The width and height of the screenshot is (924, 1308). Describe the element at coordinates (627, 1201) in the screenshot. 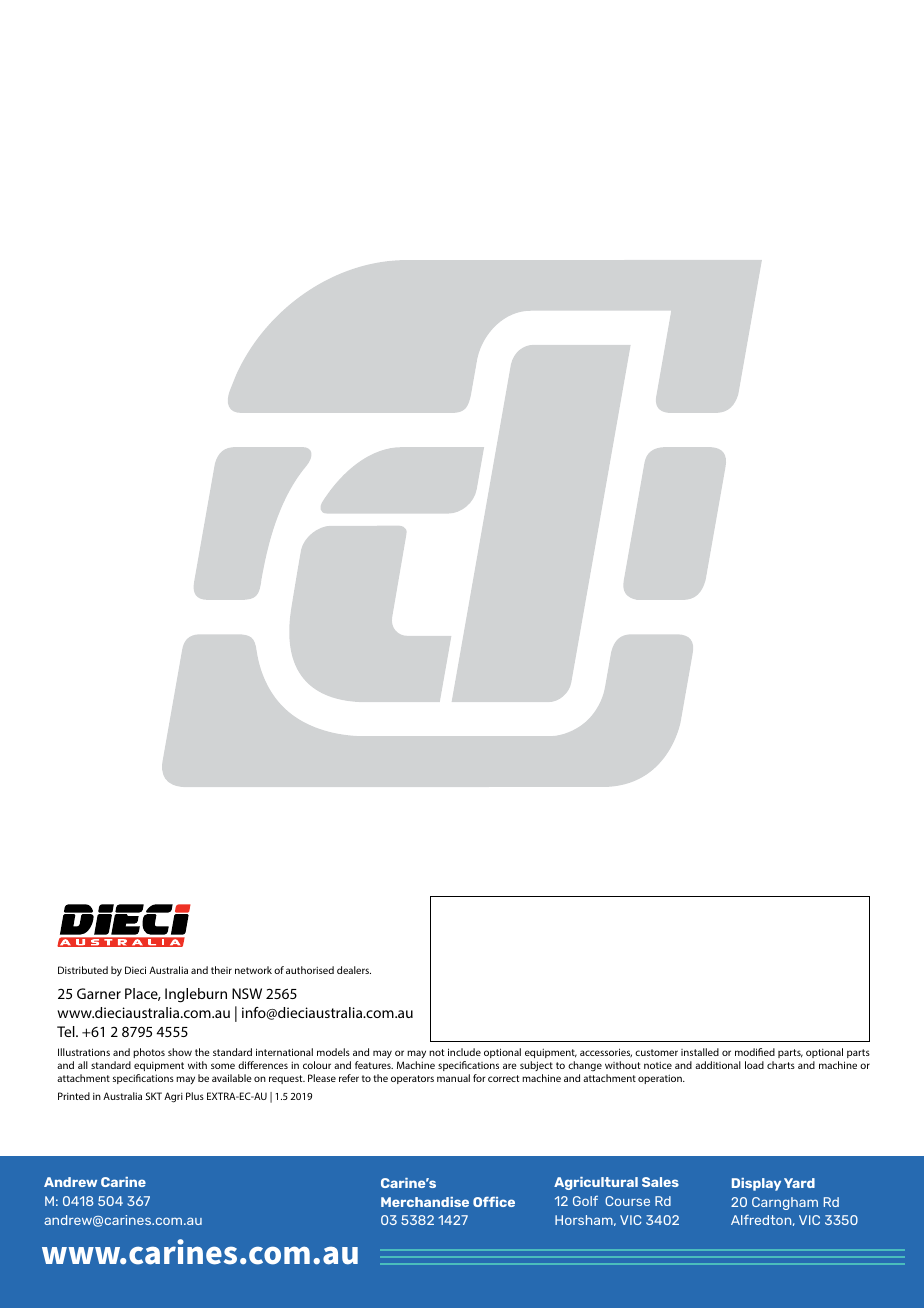

I see `Course` at that location.
